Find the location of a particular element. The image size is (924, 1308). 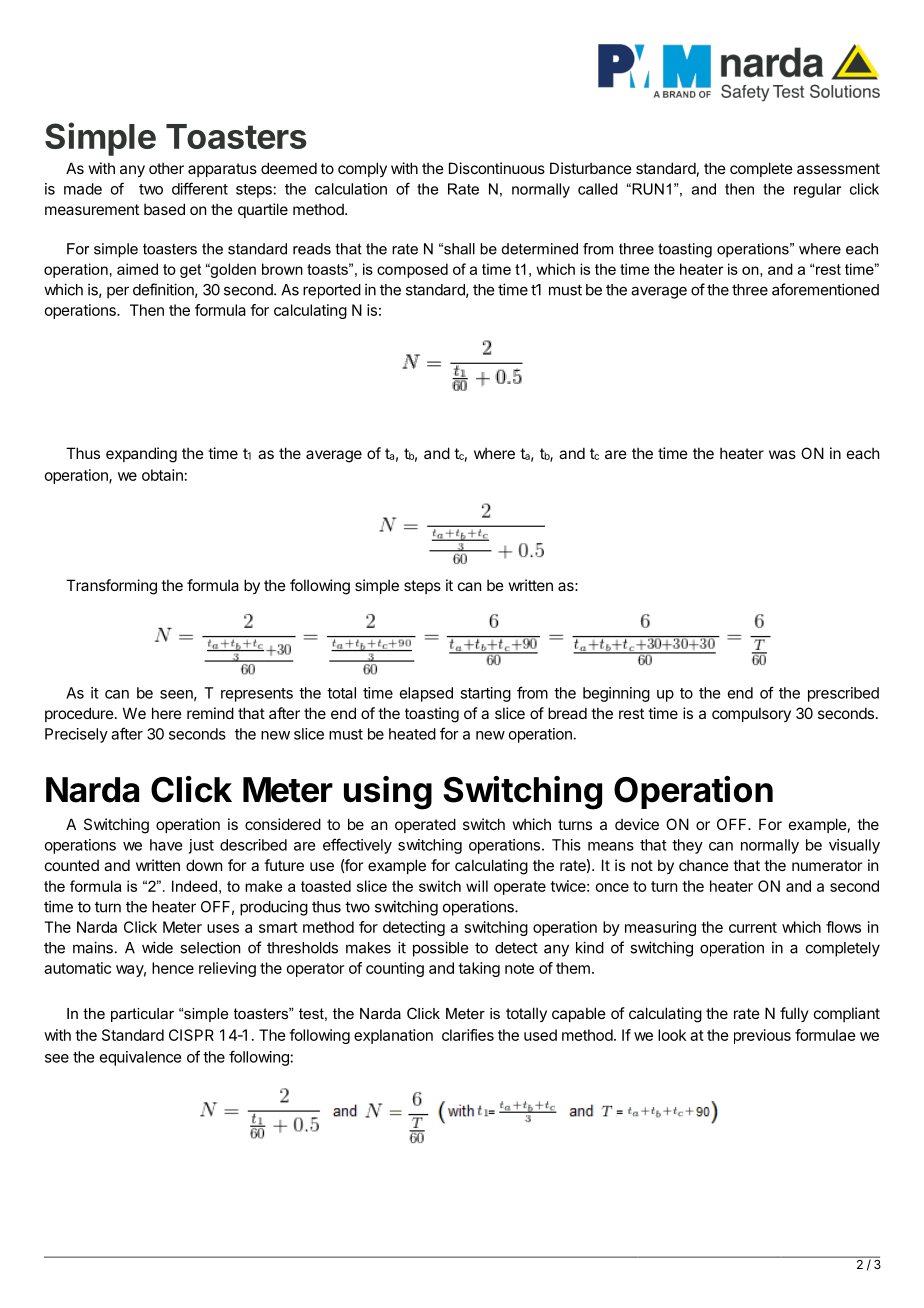

reported is located at coordinates (332, 291).
